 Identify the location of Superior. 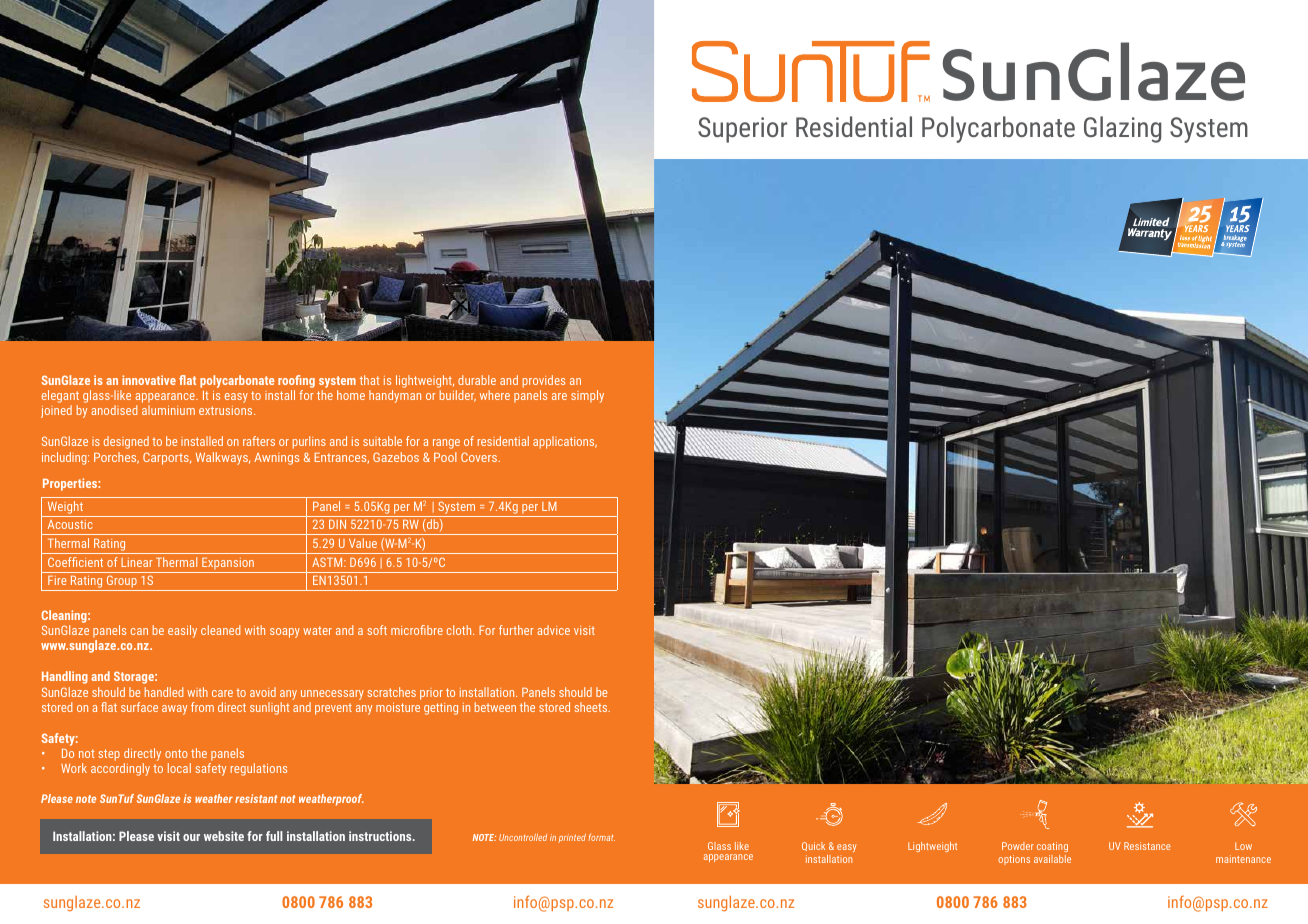
(742, 130).
